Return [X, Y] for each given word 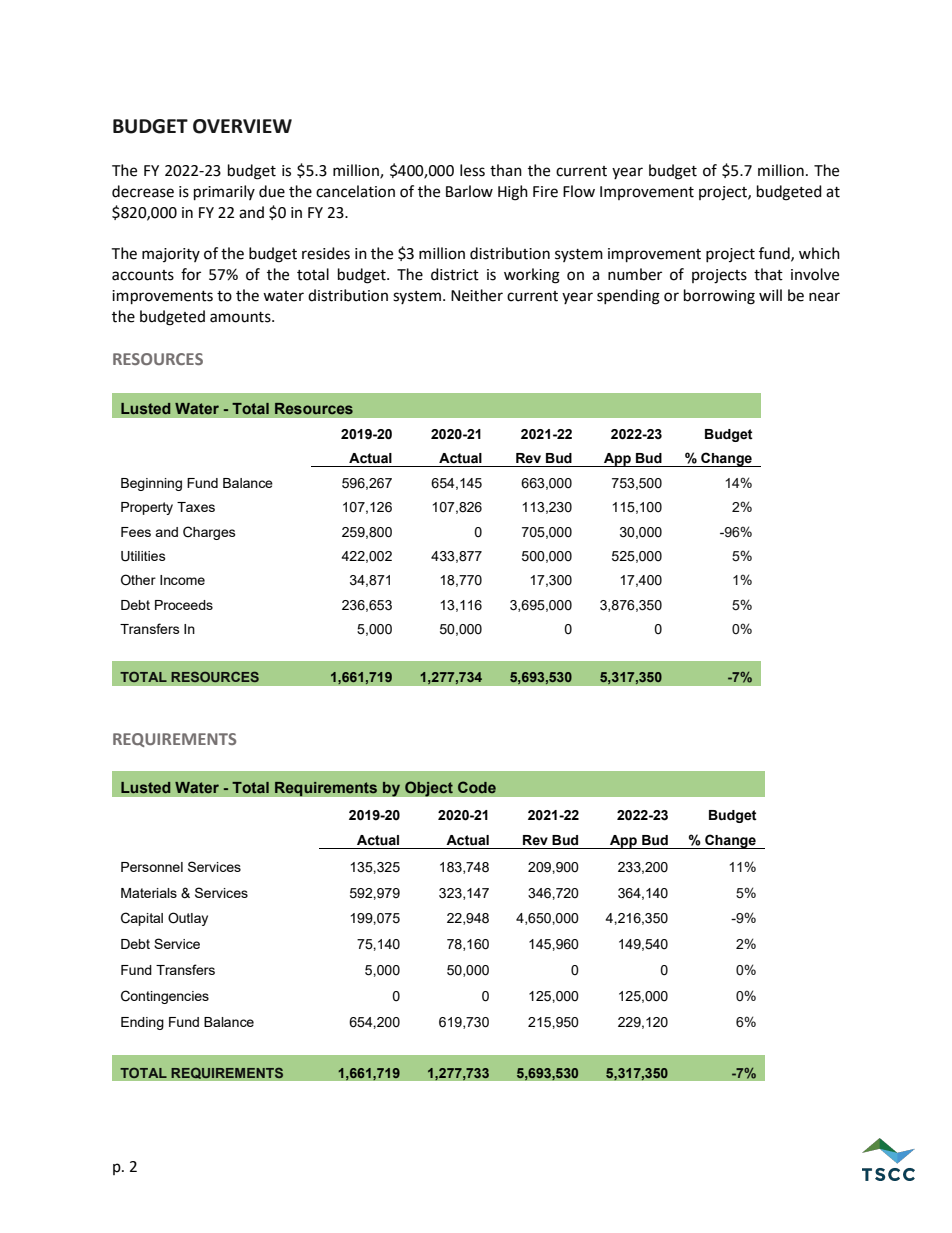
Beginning [151, 484]
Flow [579, 191]
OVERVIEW [242, 126]
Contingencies [165, 997]
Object [429, 789]
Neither [477, 295]
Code [477, 787]
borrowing [719, 297]
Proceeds [184, 605]
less [472, 170]
